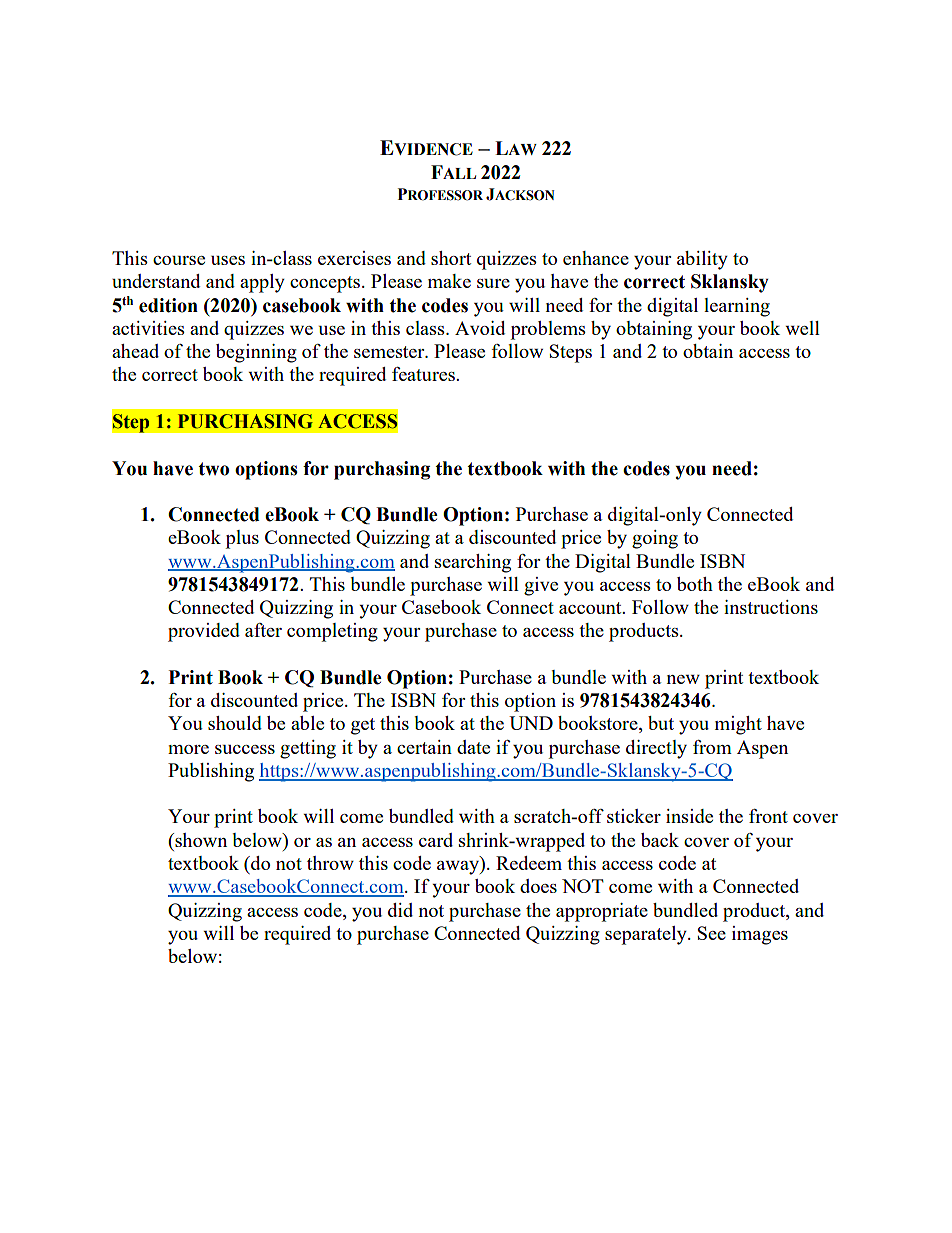  Describe the element at coordinates (655, 539) in the screenshot. I see `going` at that location.
